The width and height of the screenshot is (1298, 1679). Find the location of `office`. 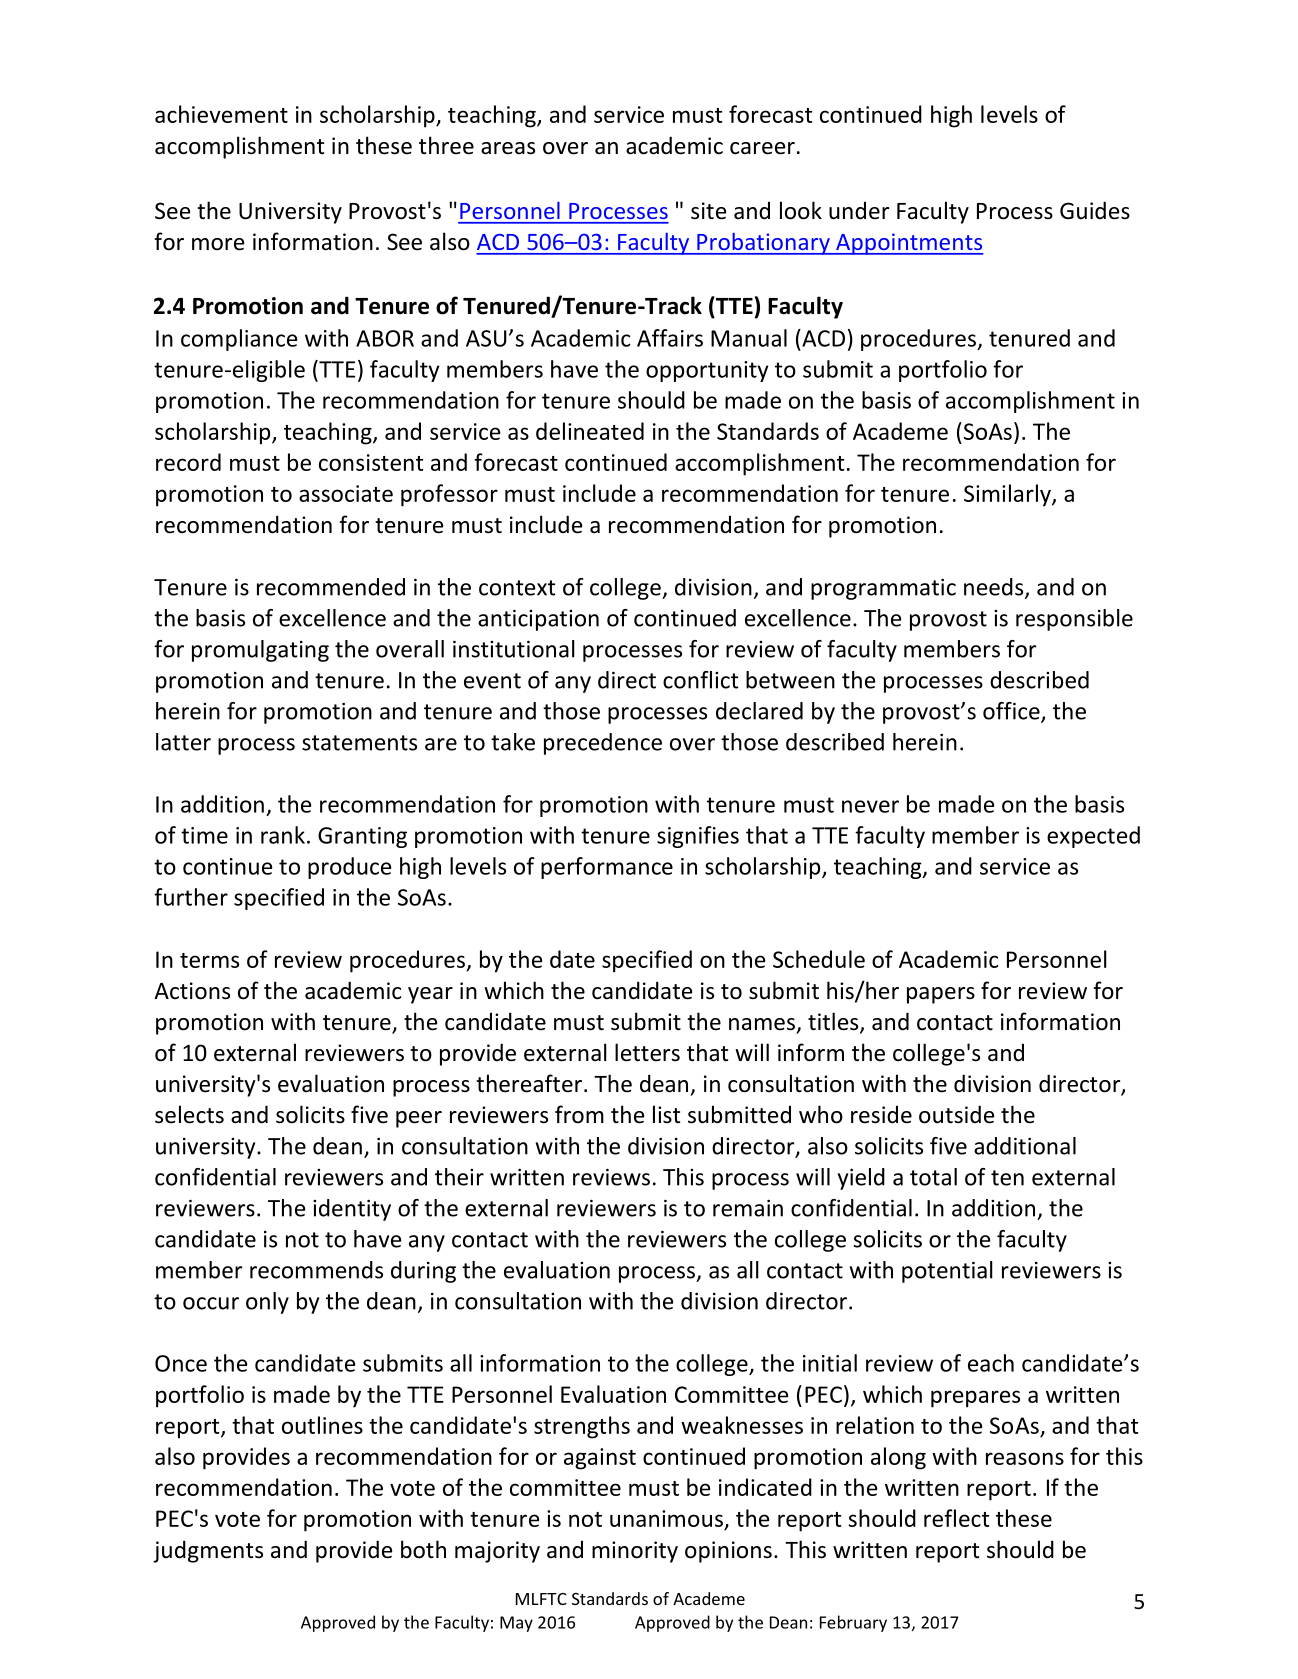

office is located at coordinates (1012, 712).
